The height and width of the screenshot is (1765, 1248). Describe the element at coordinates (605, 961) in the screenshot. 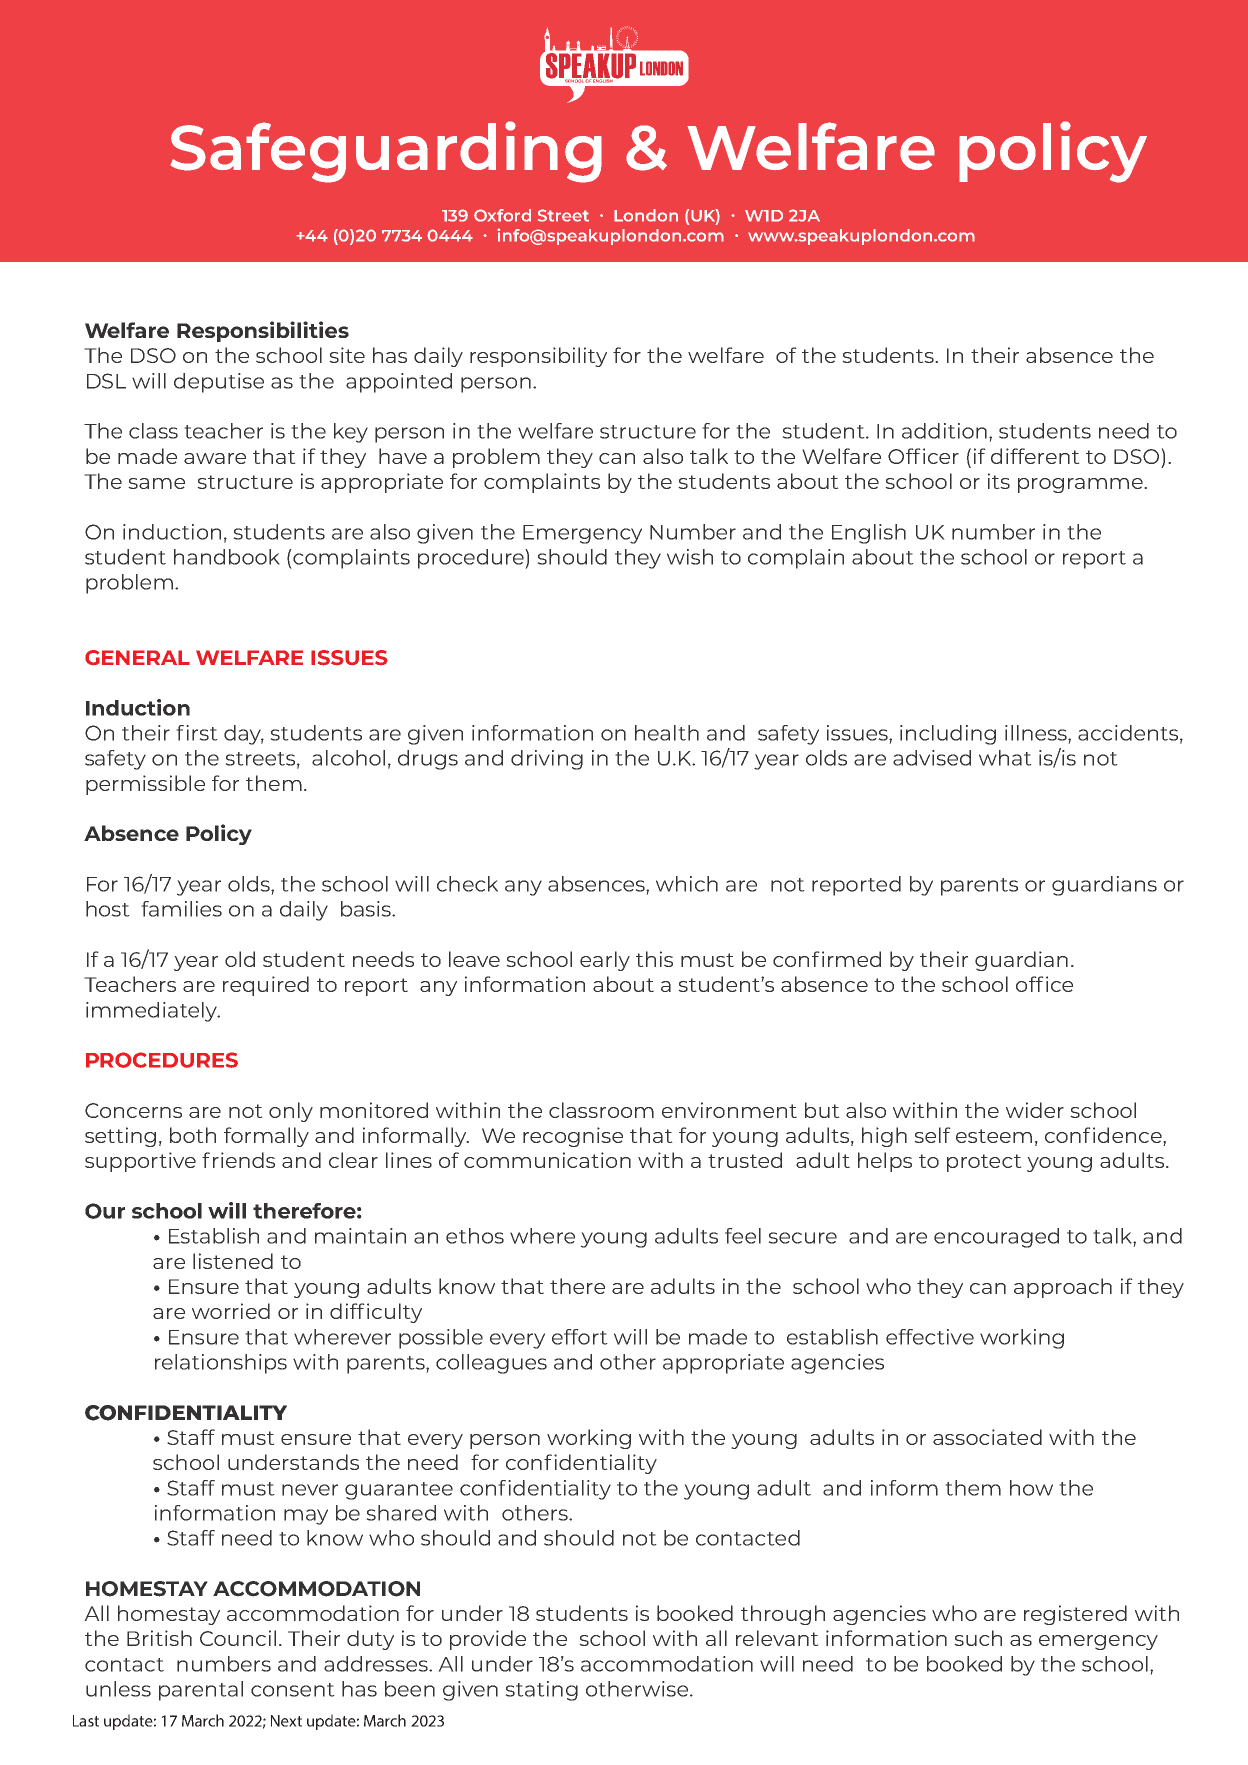

I see `early` at that location.
